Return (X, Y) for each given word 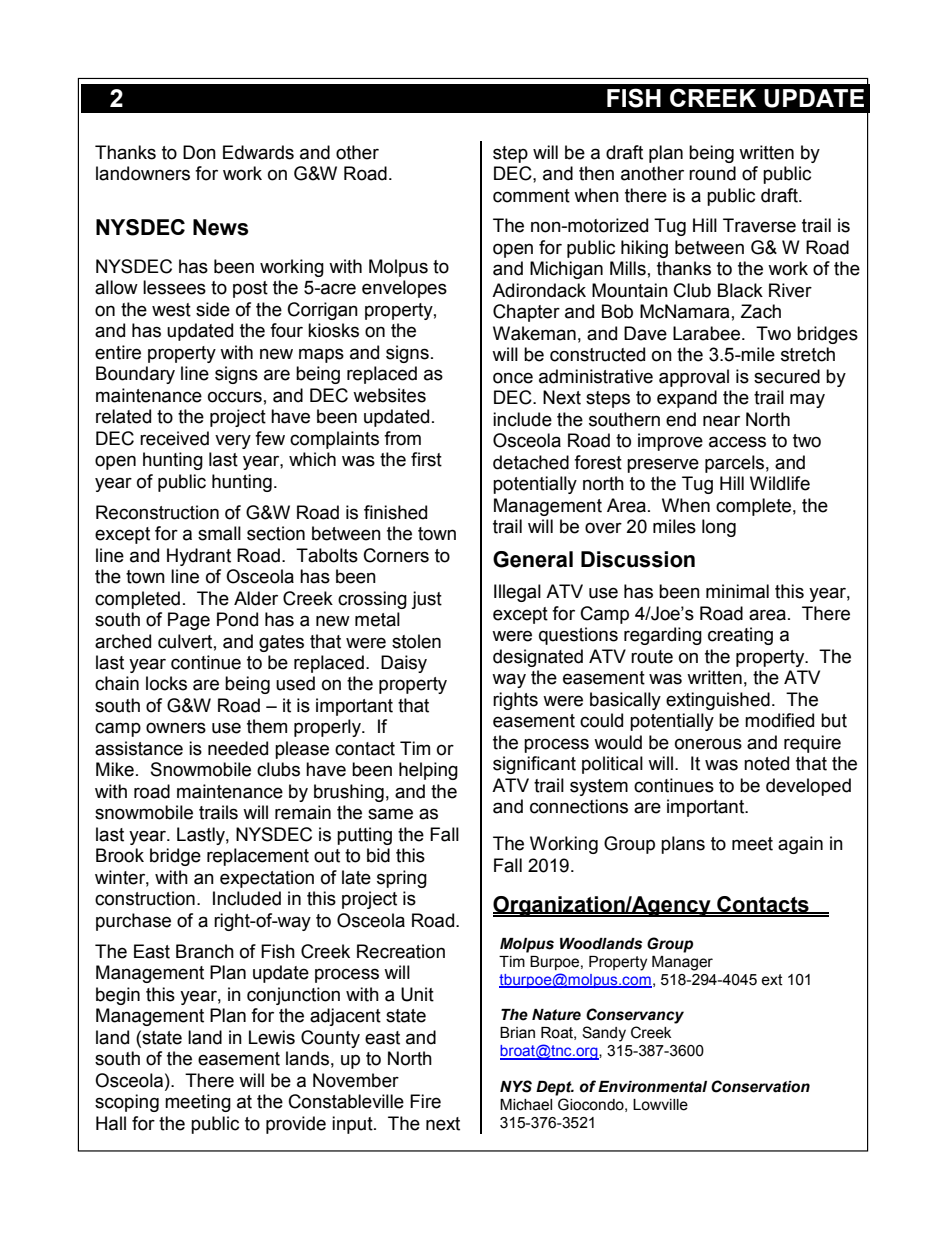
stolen (416, 641)
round (712, 173)
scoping (127, 1103)
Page (189, 621)
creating (740, 636)
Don (199, 152)
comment (531, 196)
